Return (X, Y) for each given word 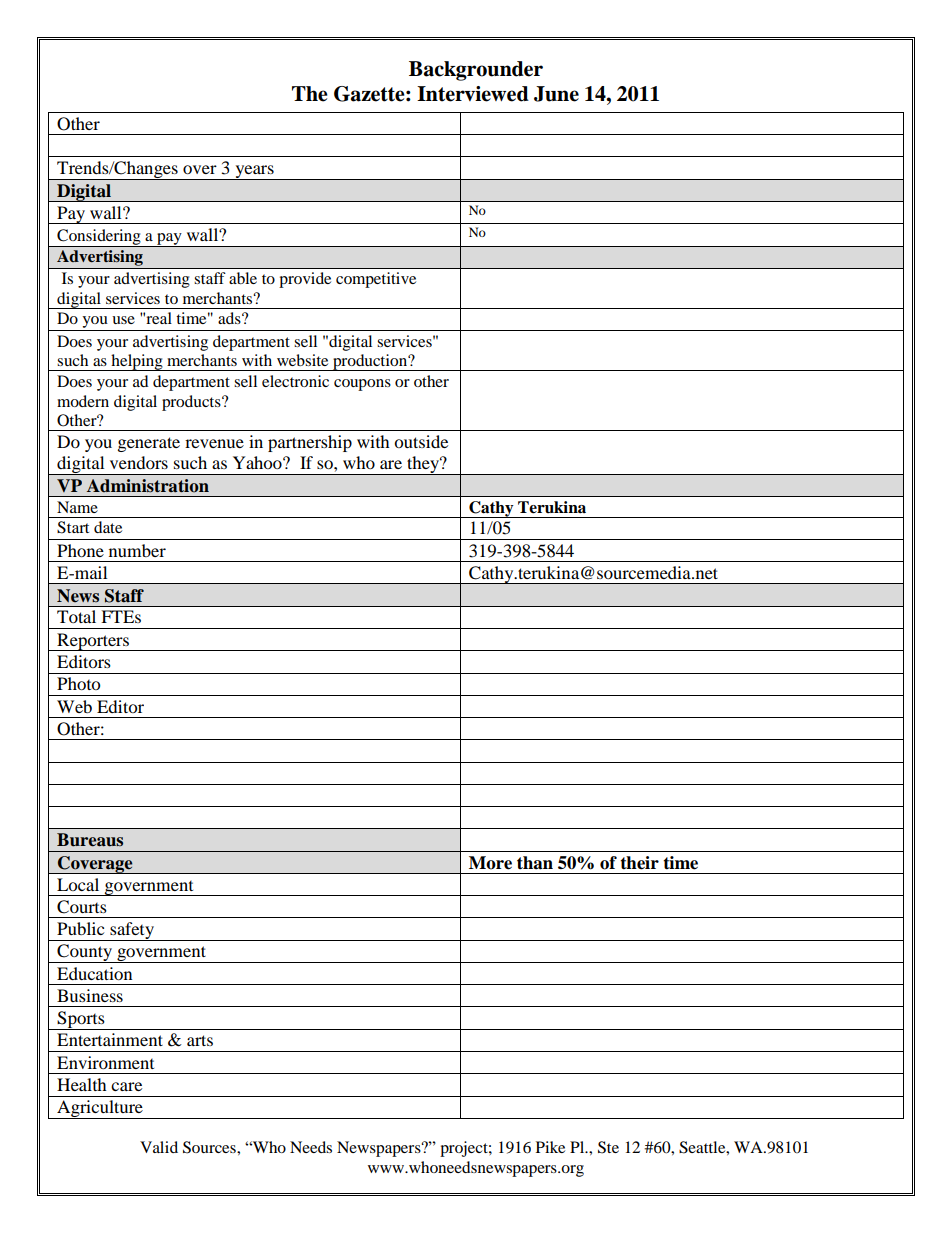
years (254, 172)
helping (137, 362)
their (639, 863)
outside (421, 441)
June (556, 94)
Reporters (93, 642)
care (126, 1086)
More (490, 863)
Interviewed (473, 94)
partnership (310, 443)
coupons (362, 385)
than (535, 863)
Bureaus (90, 840)
